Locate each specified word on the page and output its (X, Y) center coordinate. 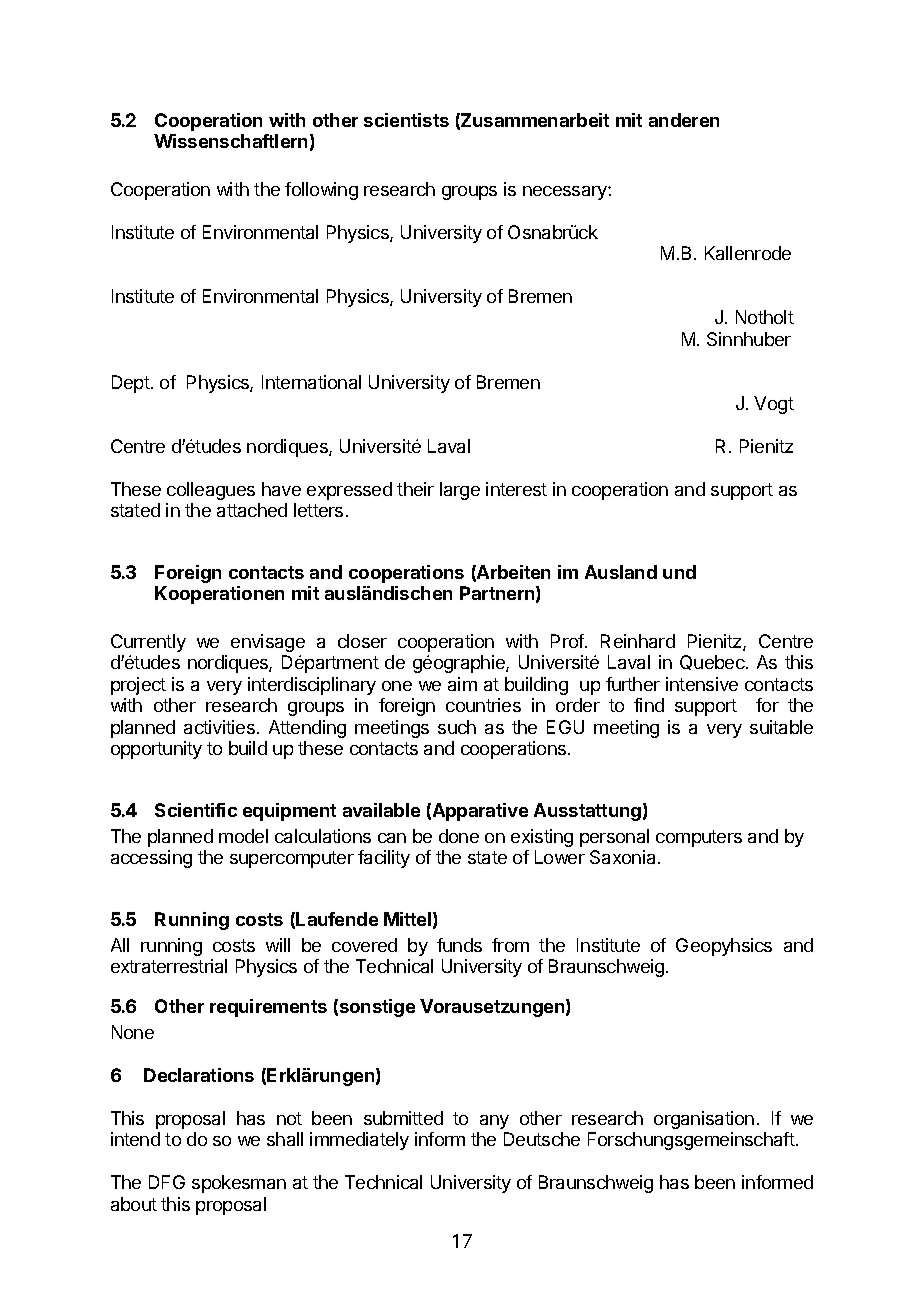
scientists (406, 120)
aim (462, 684)
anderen (684, 120)
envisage (268, 643)
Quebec (713, 662)
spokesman (239, 1184)
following (321, 191)
